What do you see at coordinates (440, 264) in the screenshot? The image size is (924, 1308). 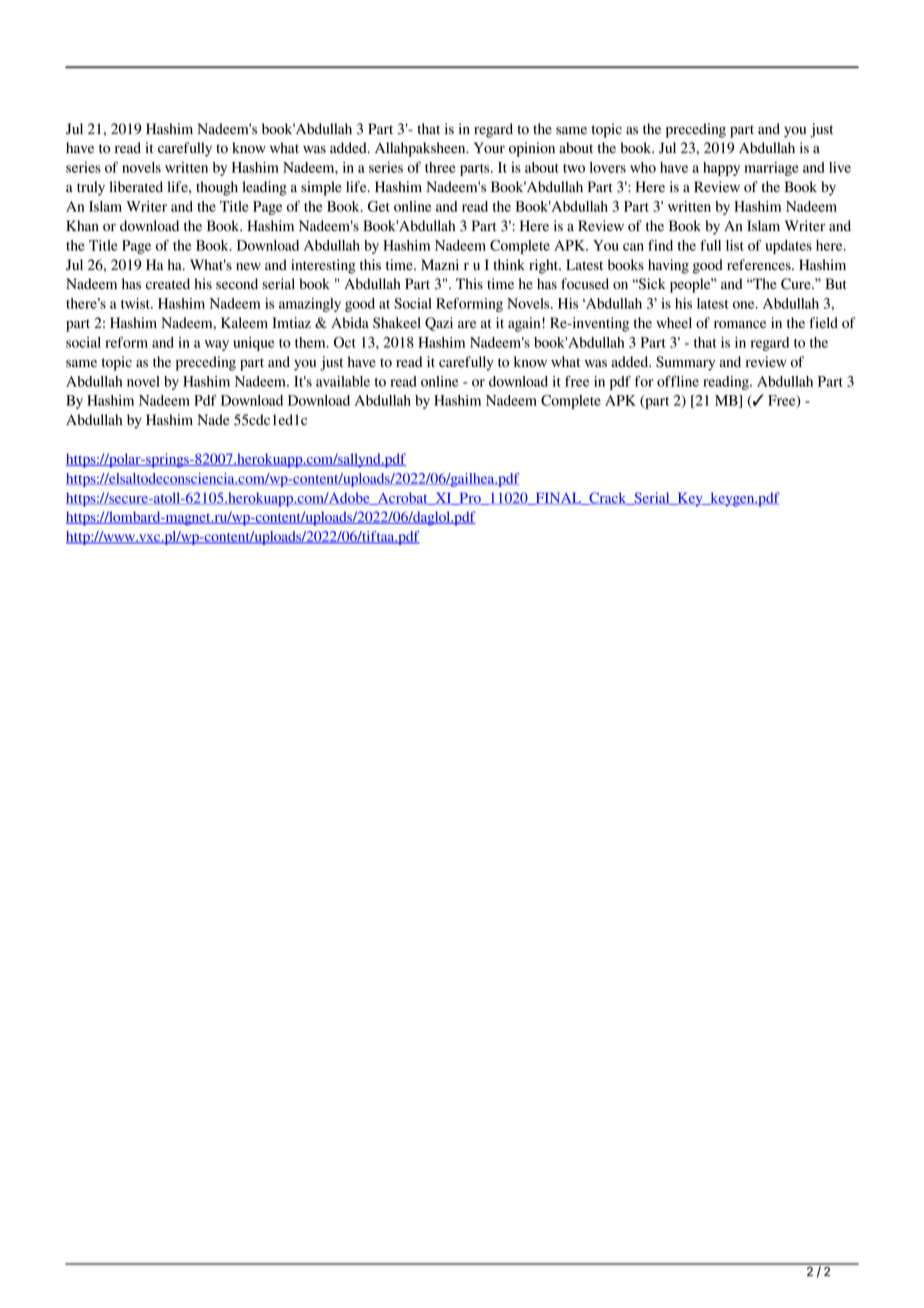 I see `Mazni` at bounding box center [440, 264].
